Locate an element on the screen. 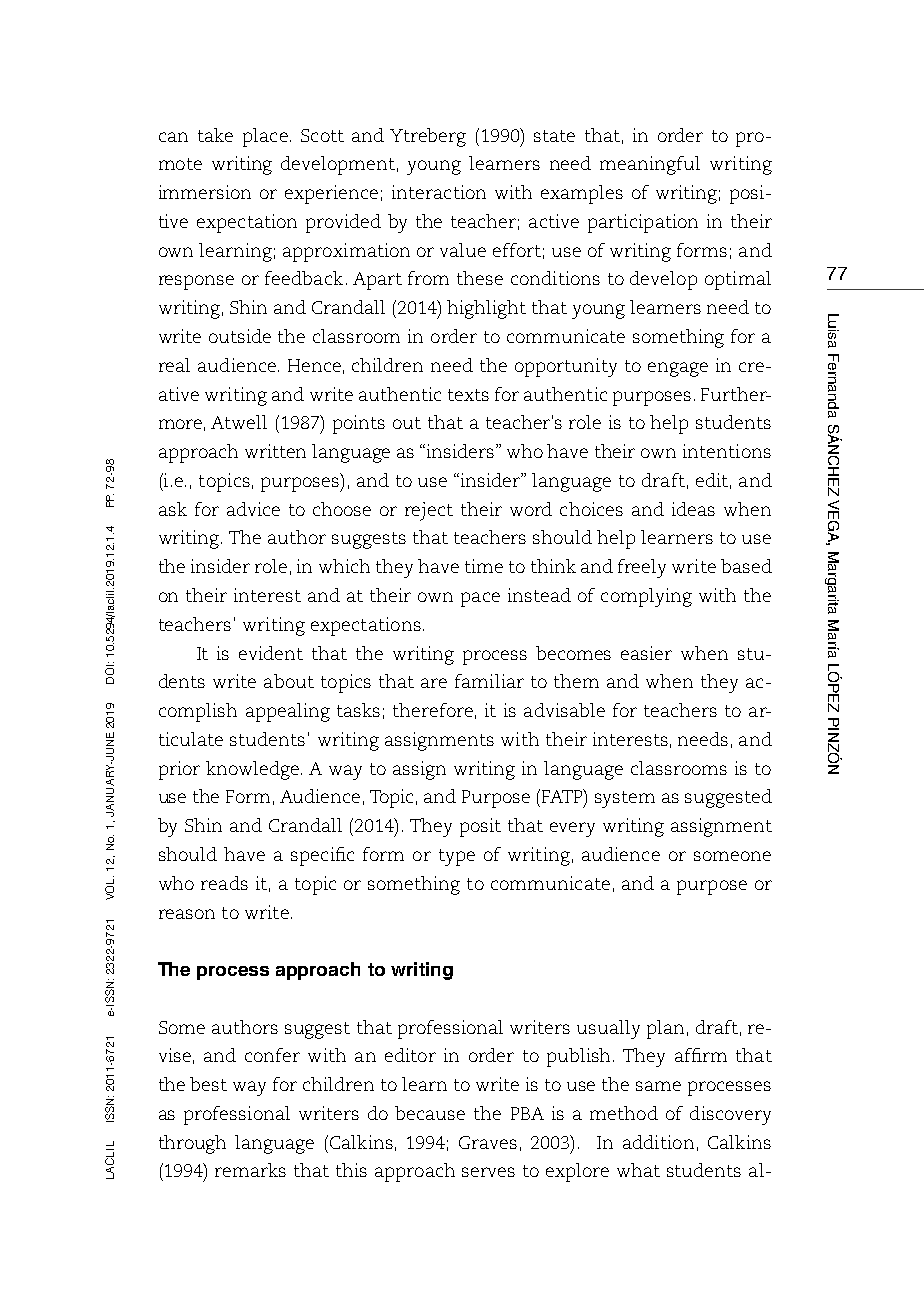 This screenshot has height=1305, width=924. system is located at coordinates (625, 799).
